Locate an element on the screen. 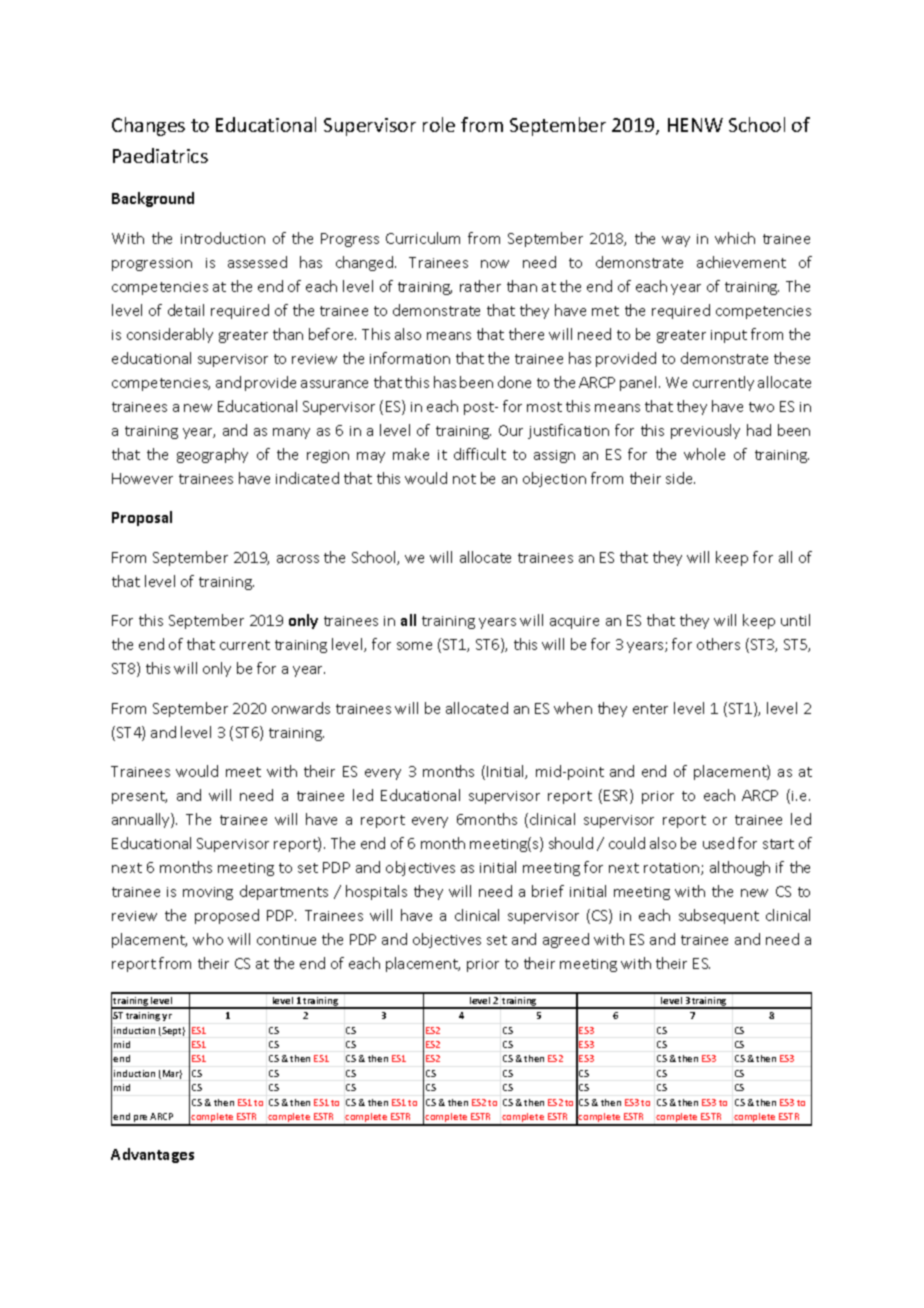 The height and width of the screenshot is (1308, 924). input is located at coordinates (729, 336).
